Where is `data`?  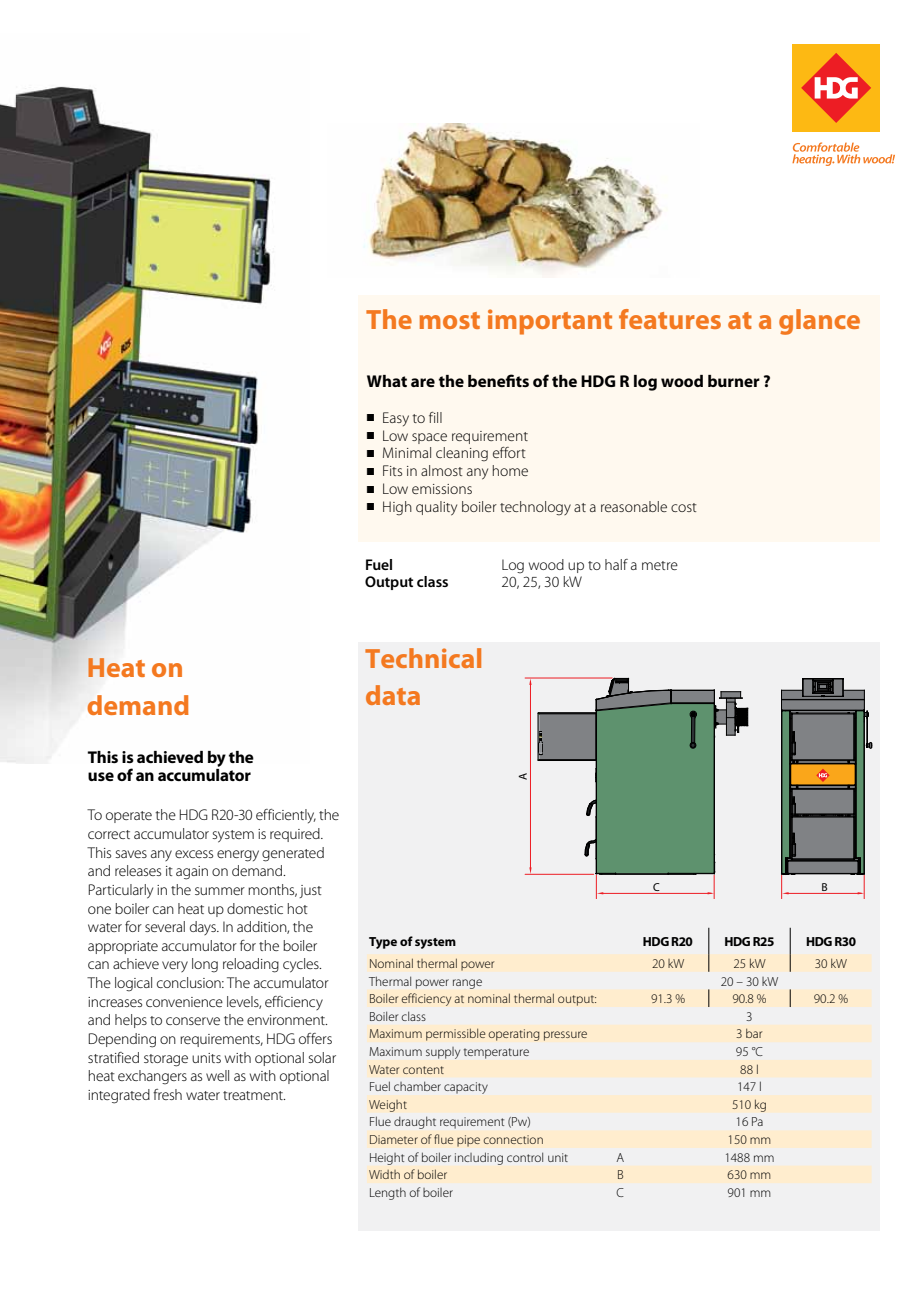
data is located at coordinates (393, 695).
